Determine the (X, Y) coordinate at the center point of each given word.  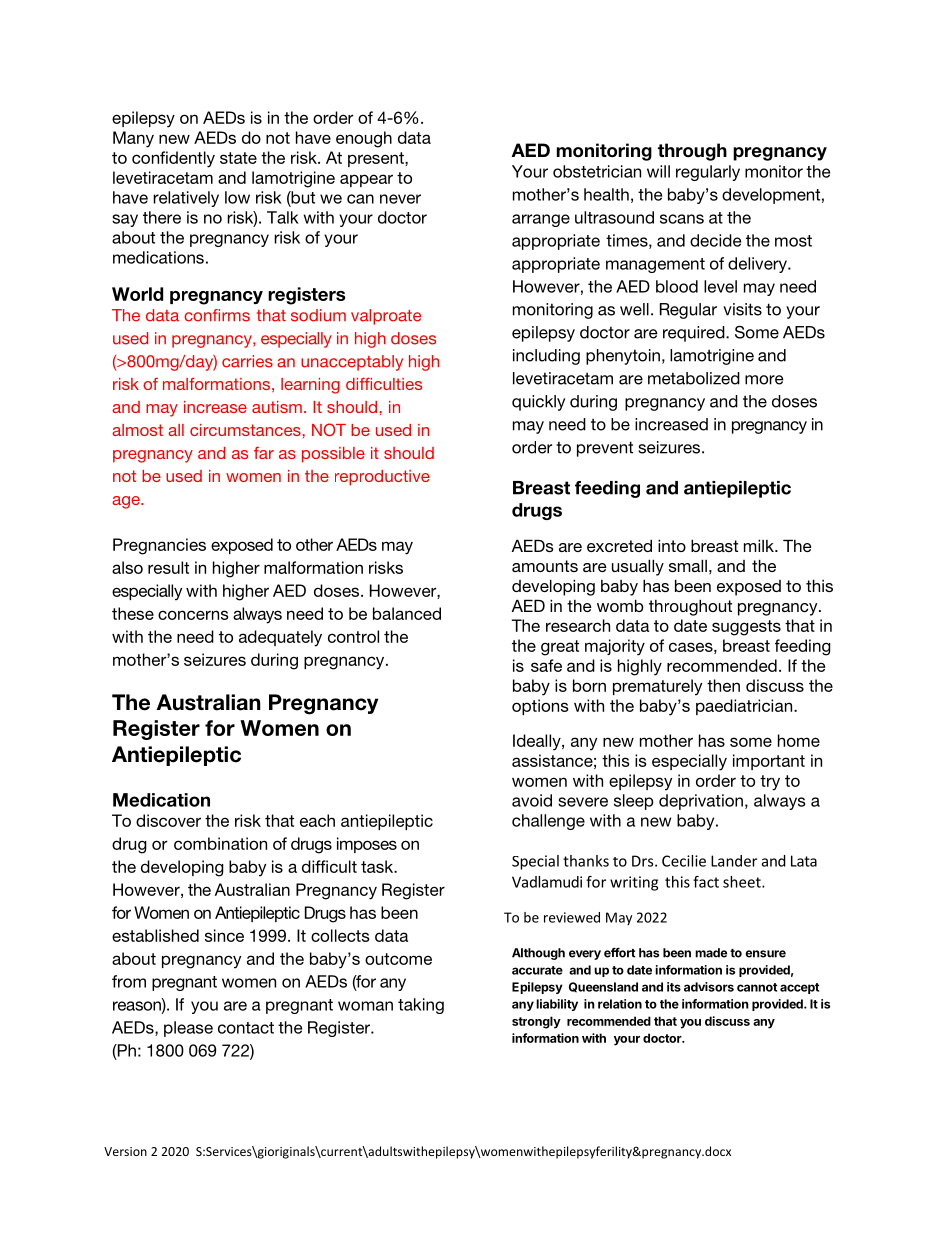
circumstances (246, 430)
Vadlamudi (547, 882)
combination (220, 843)
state (238, 158)
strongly (536, 1022)
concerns (193, 615)
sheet (743, 882)
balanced (407, 613)
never (400, 199)
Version (125, 1151)
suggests (746, 628)
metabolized (694, 378)
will (658, 171)
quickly (538, 403)
